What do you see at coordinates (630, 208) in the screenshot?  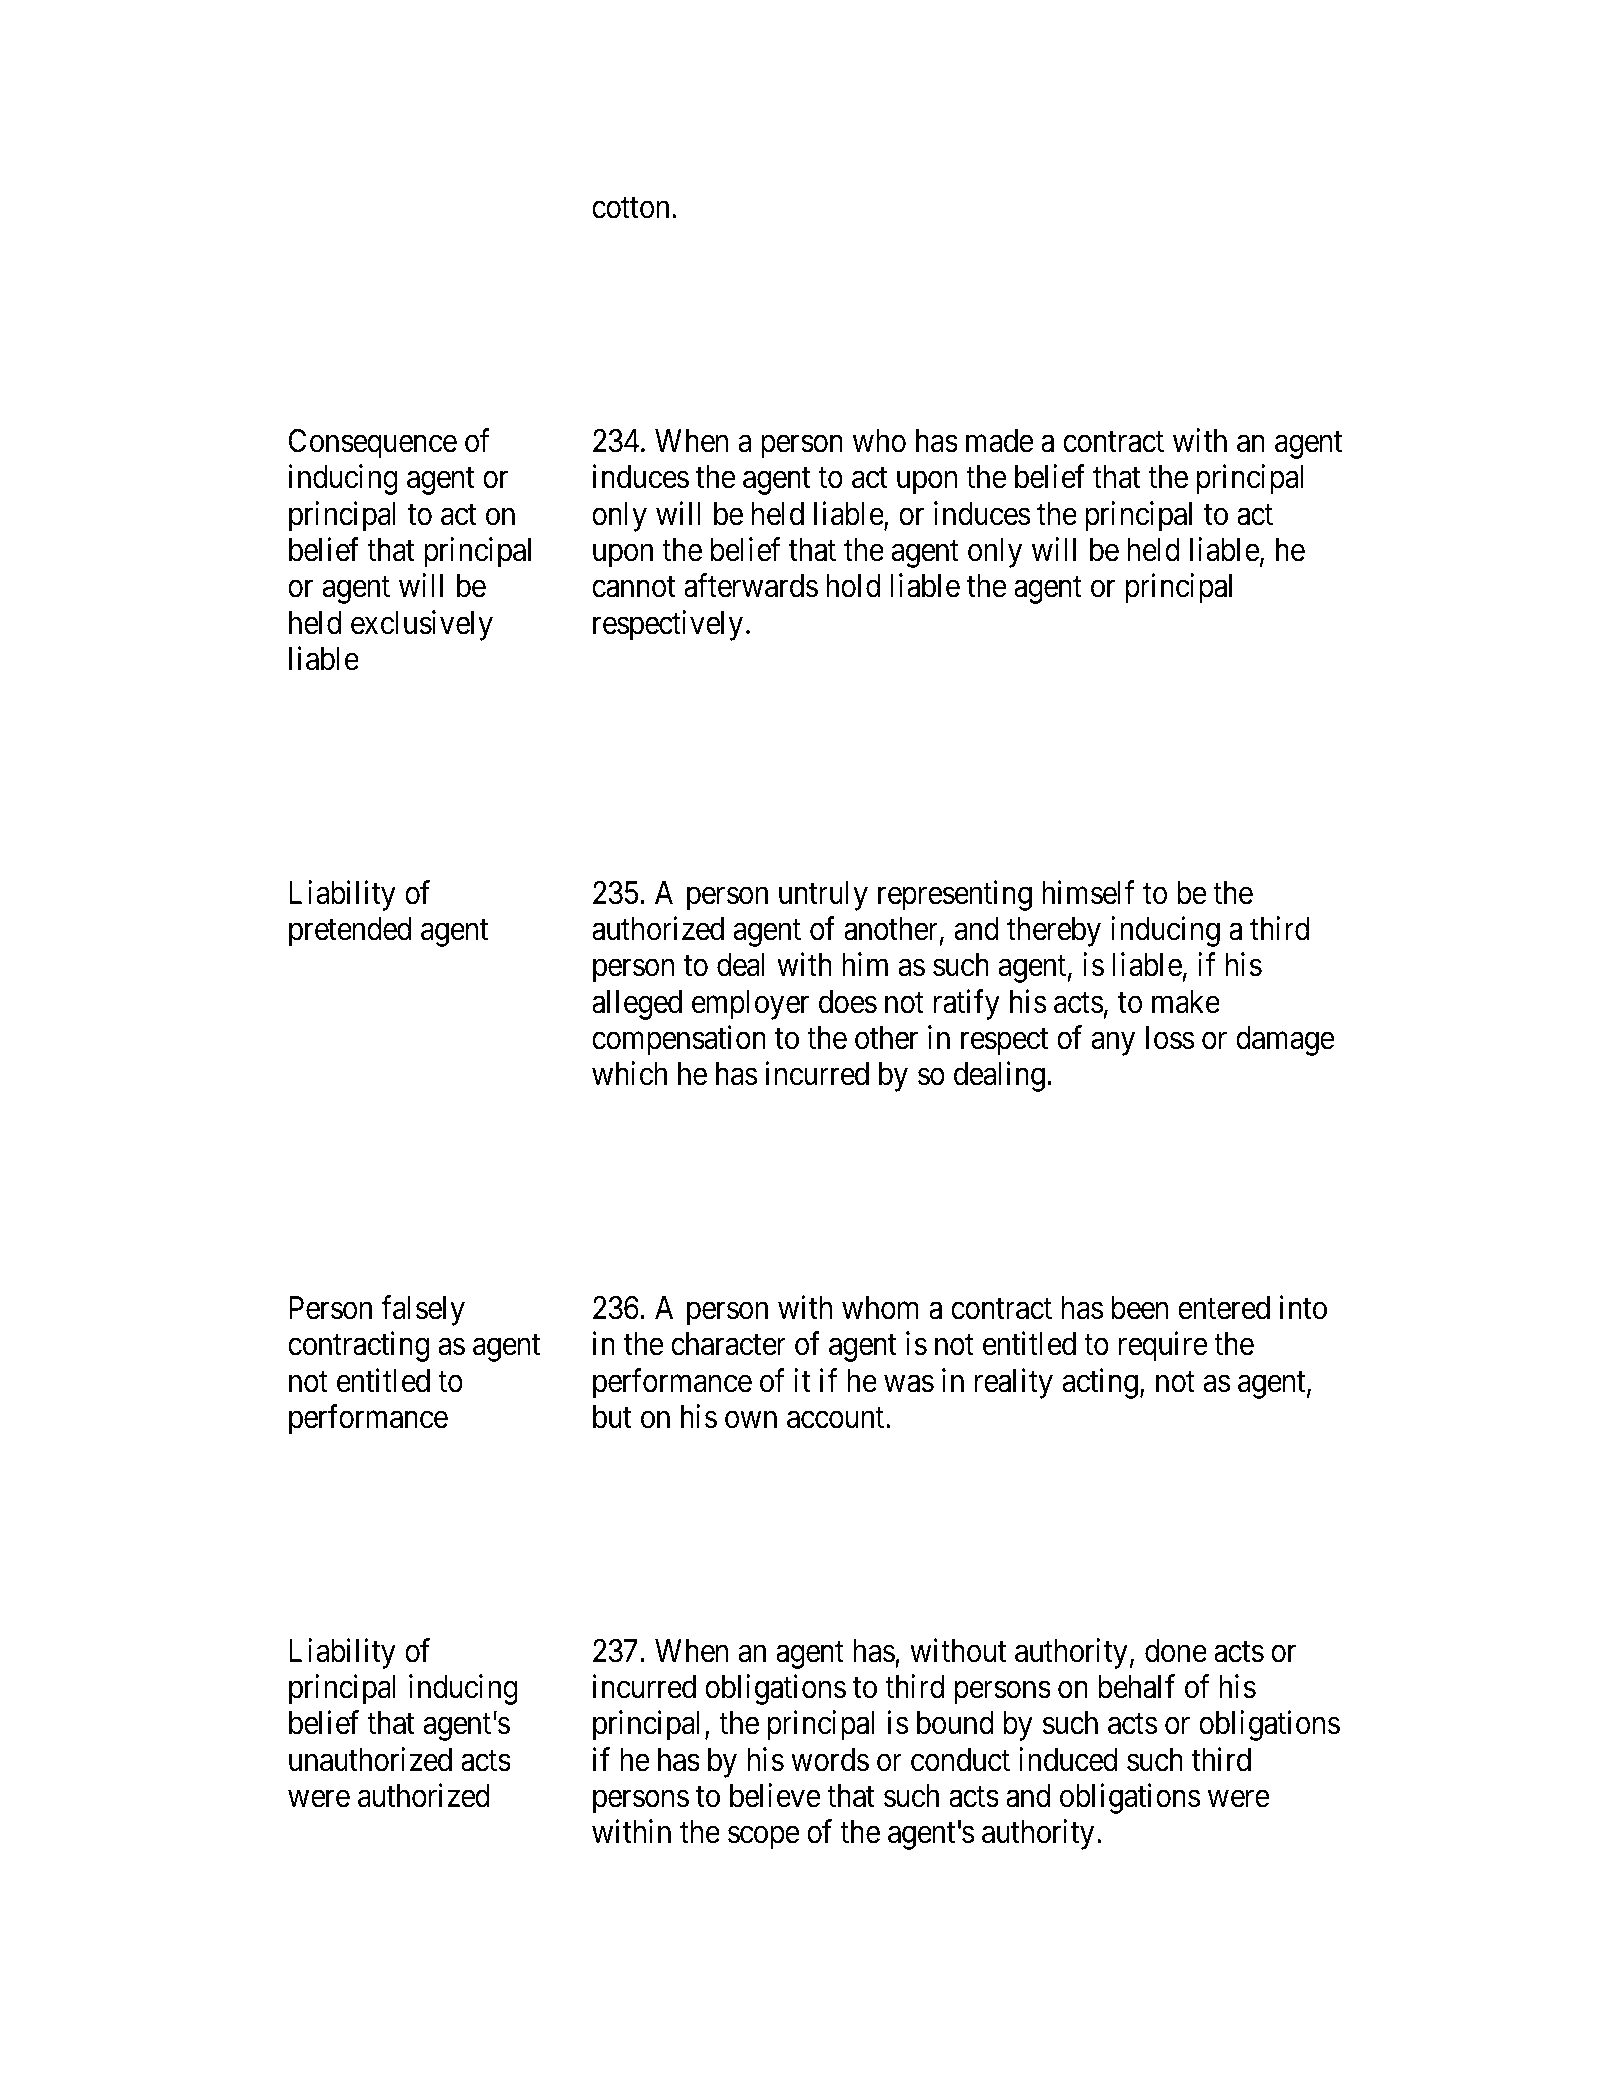 I see `cotton` at bounding box center [630, 208].
